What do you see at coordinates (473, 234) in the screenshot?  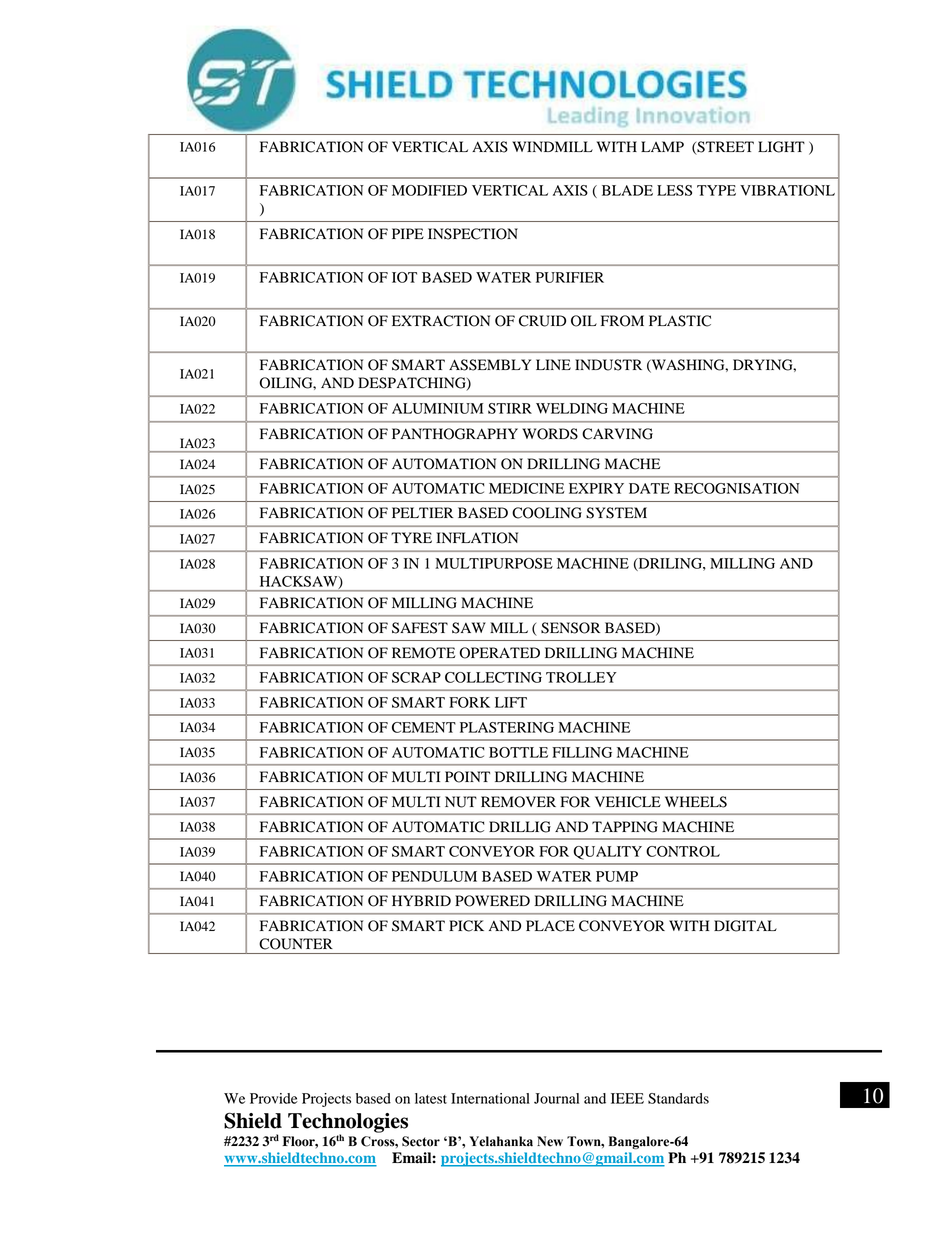 I see `INSPECTION` at bounding box center [473, 234].
